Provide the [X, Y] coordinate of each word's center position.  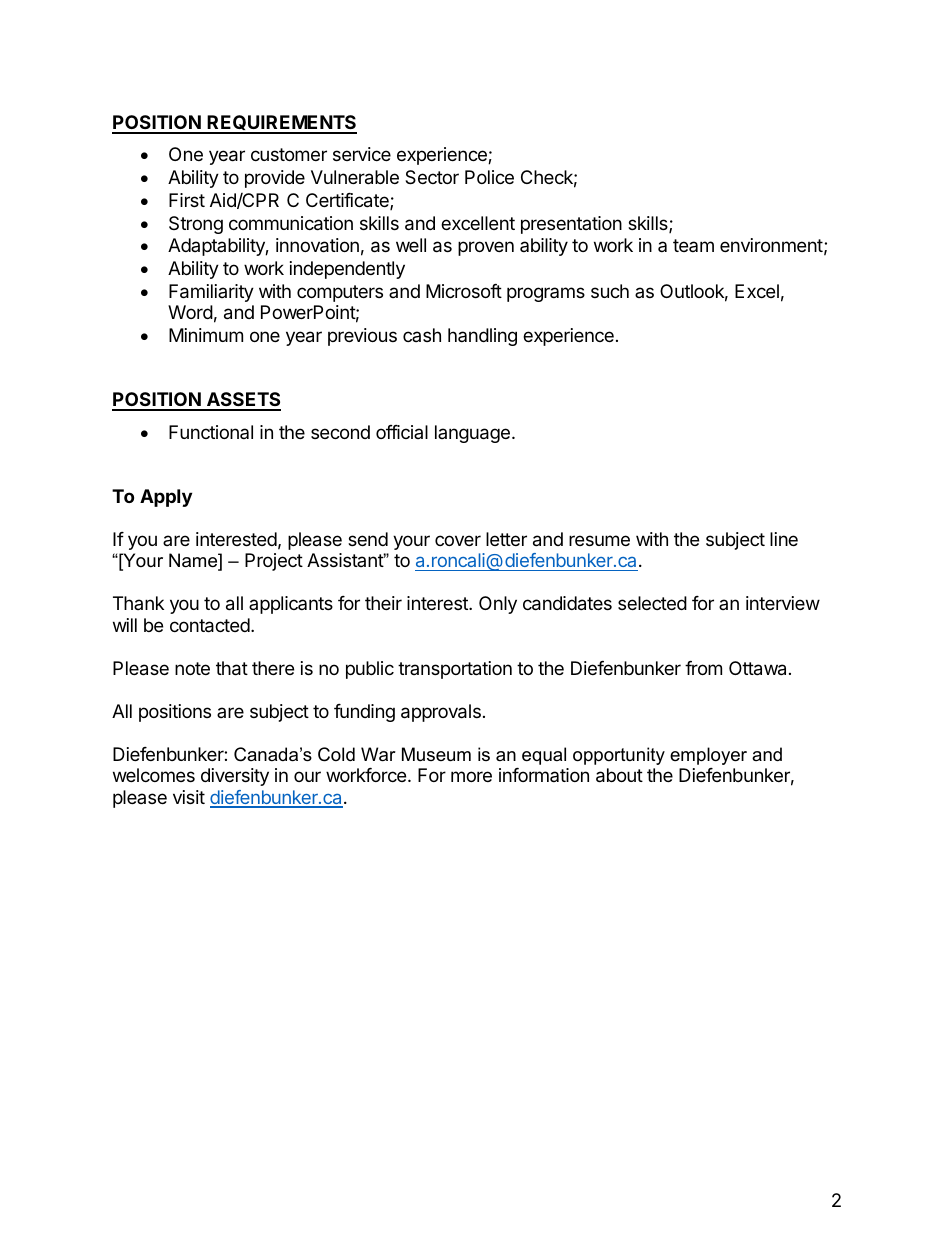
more [471, 776]
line [784, 539]
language [472, 434]
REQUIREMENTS [281, 124]
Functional [211, 432]
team [693, 245]
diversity [235, 777]
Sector [432, 177]
